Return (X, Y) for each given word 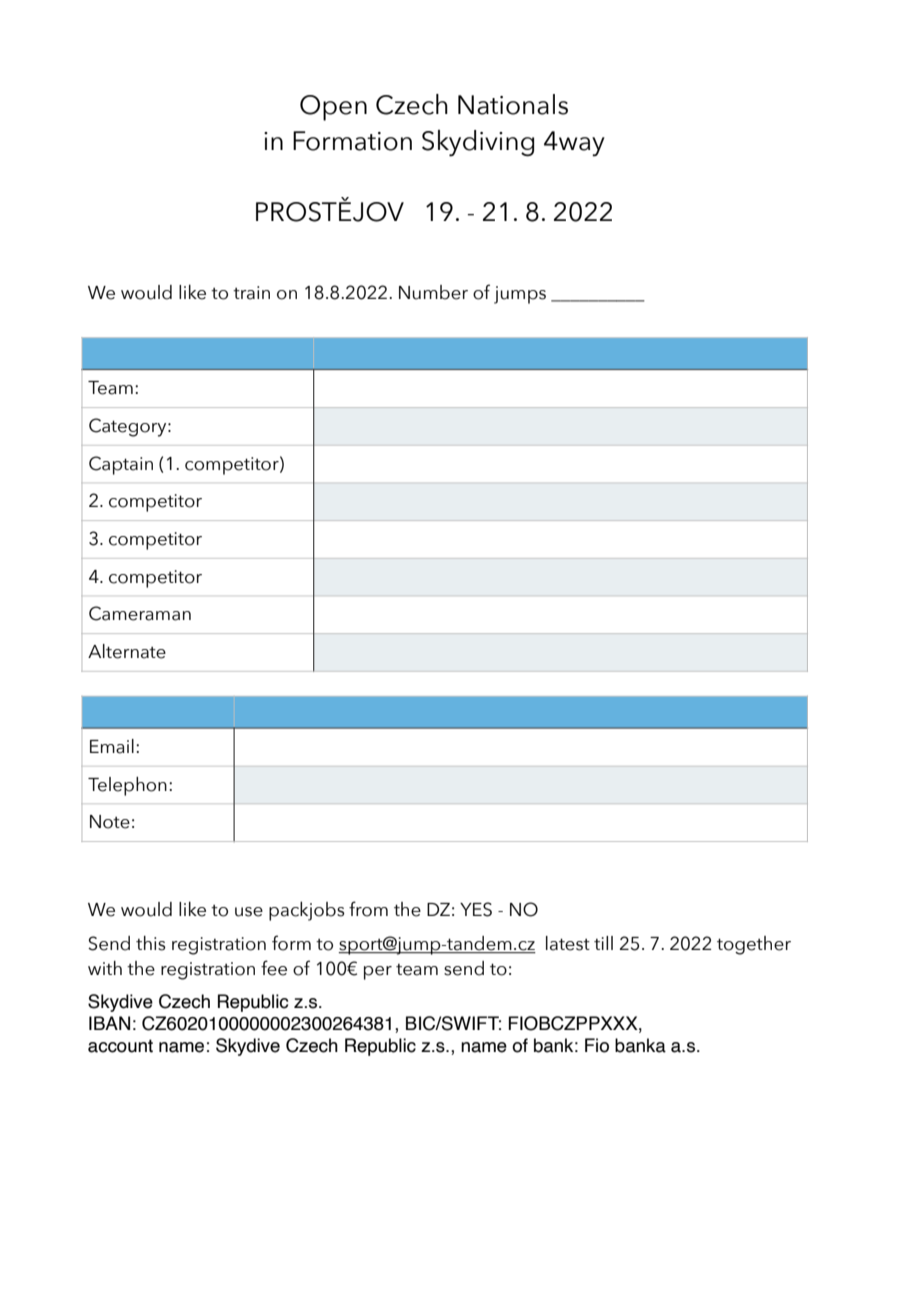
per (378, 973)
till (603, 943)
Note (110, 822)
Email (112, 746)
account (120, 1046)
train (251, 293)
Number (433, 292)
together (754, 945)
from (368, 909)
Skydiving (478, 143)
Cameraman (140, 613)
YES (476, 909)
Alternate (127, 651)
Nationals (513, 104)
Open (333, 108)
